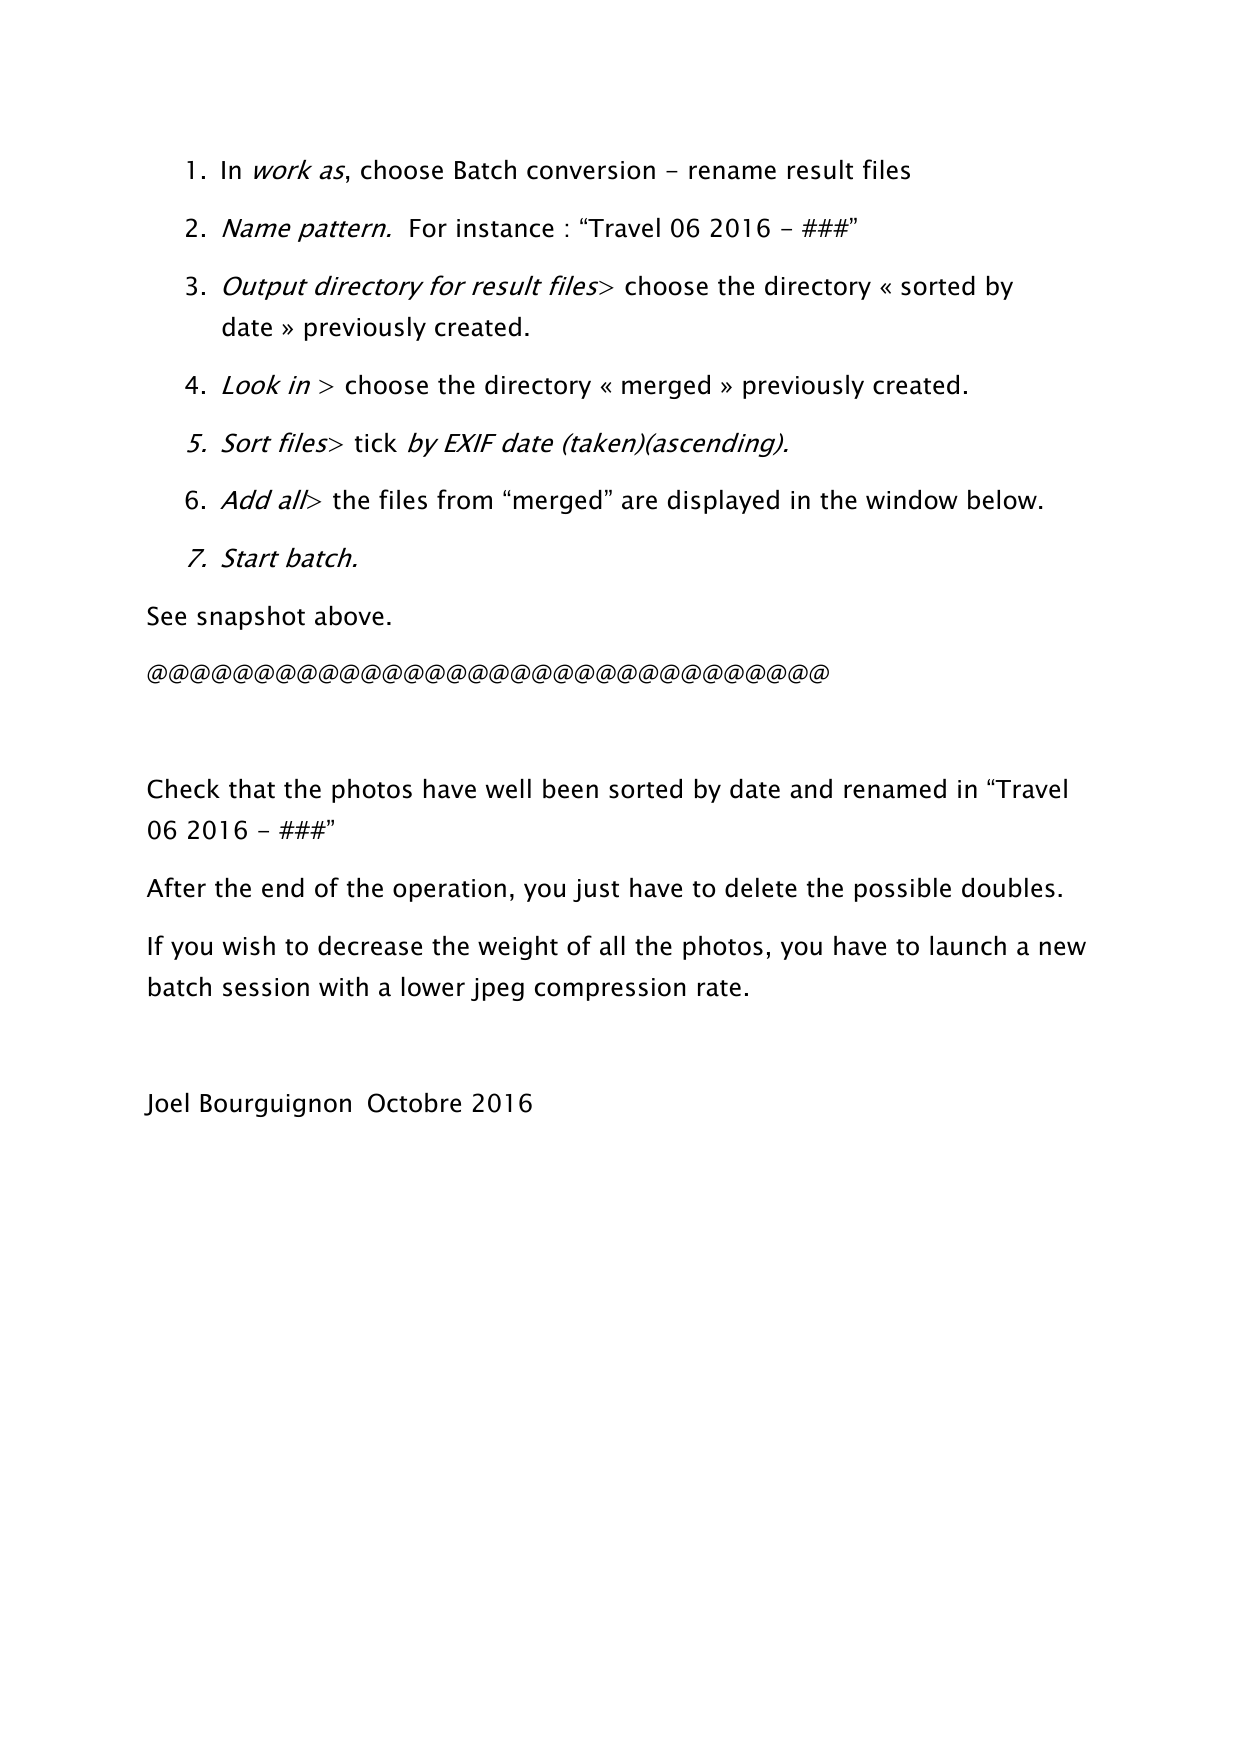  What do you see at coordinates (1002, 500) in the screenshot?
I see `below` at bounding box center [1002, 500].
